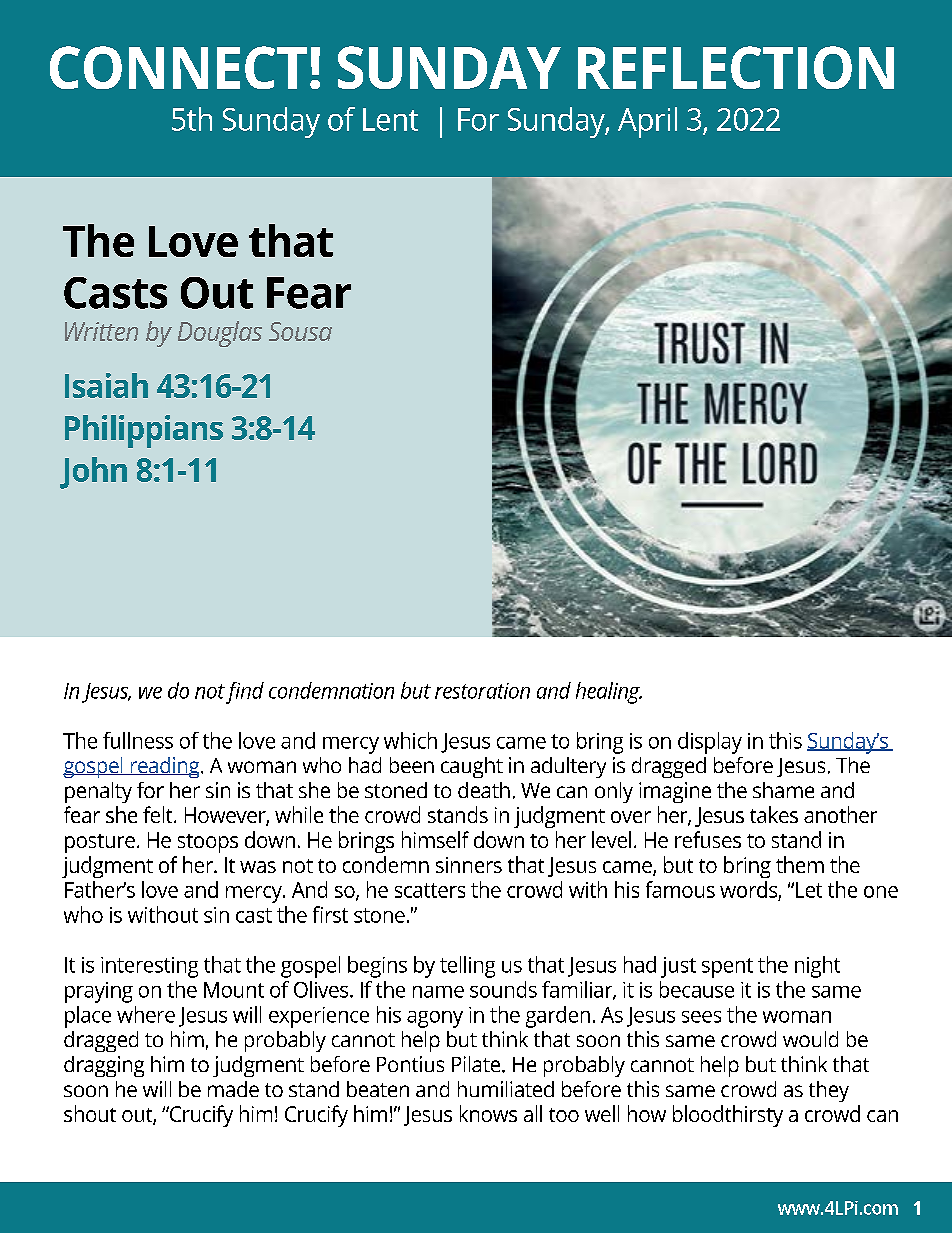 This screenshot has width=952, height=1233. Describe the element at coordinates (809, 890) in the screenshot. I see `Let` at that location.
